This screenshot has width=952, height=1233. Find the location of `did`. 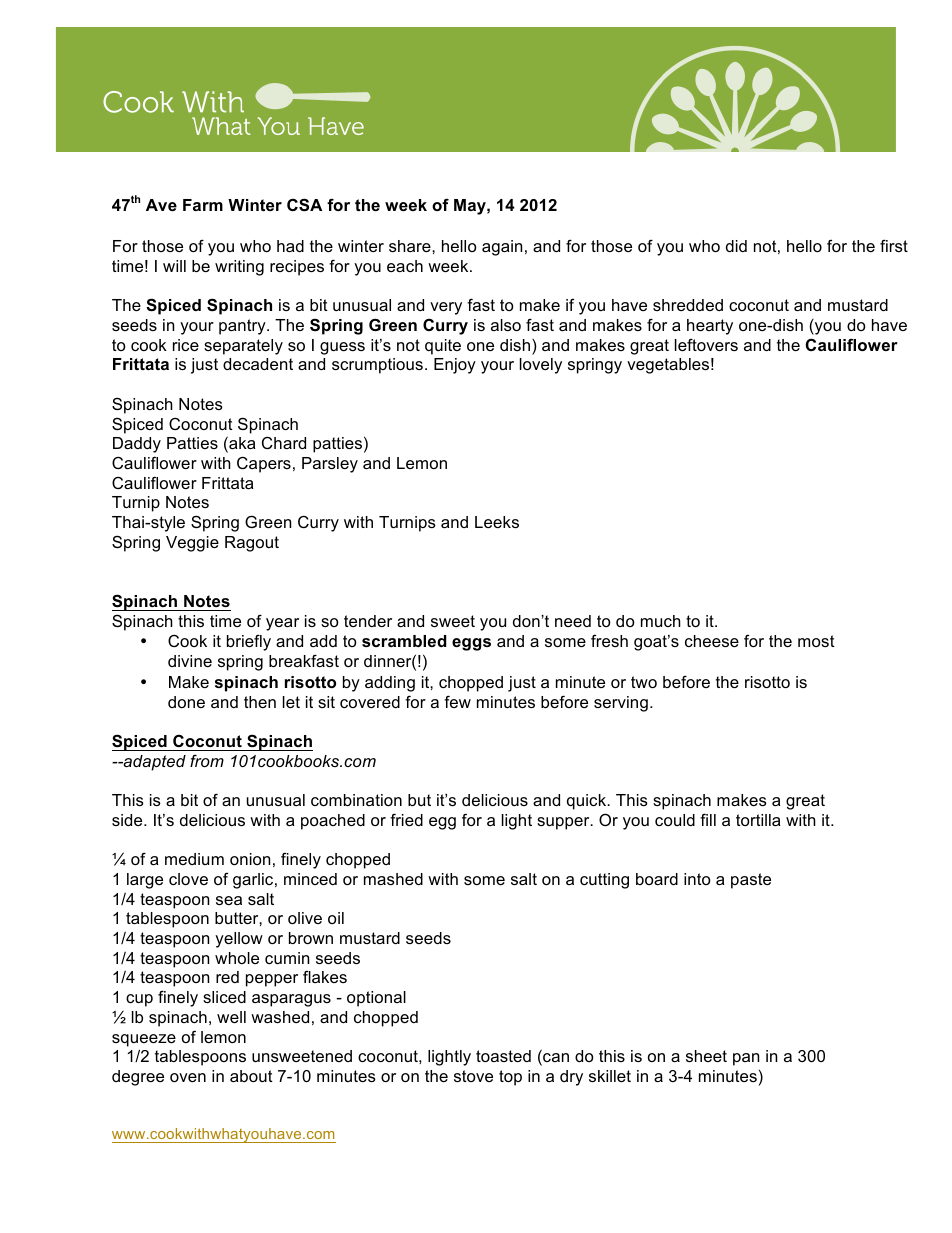

did is located at coordinates (736, 246).
